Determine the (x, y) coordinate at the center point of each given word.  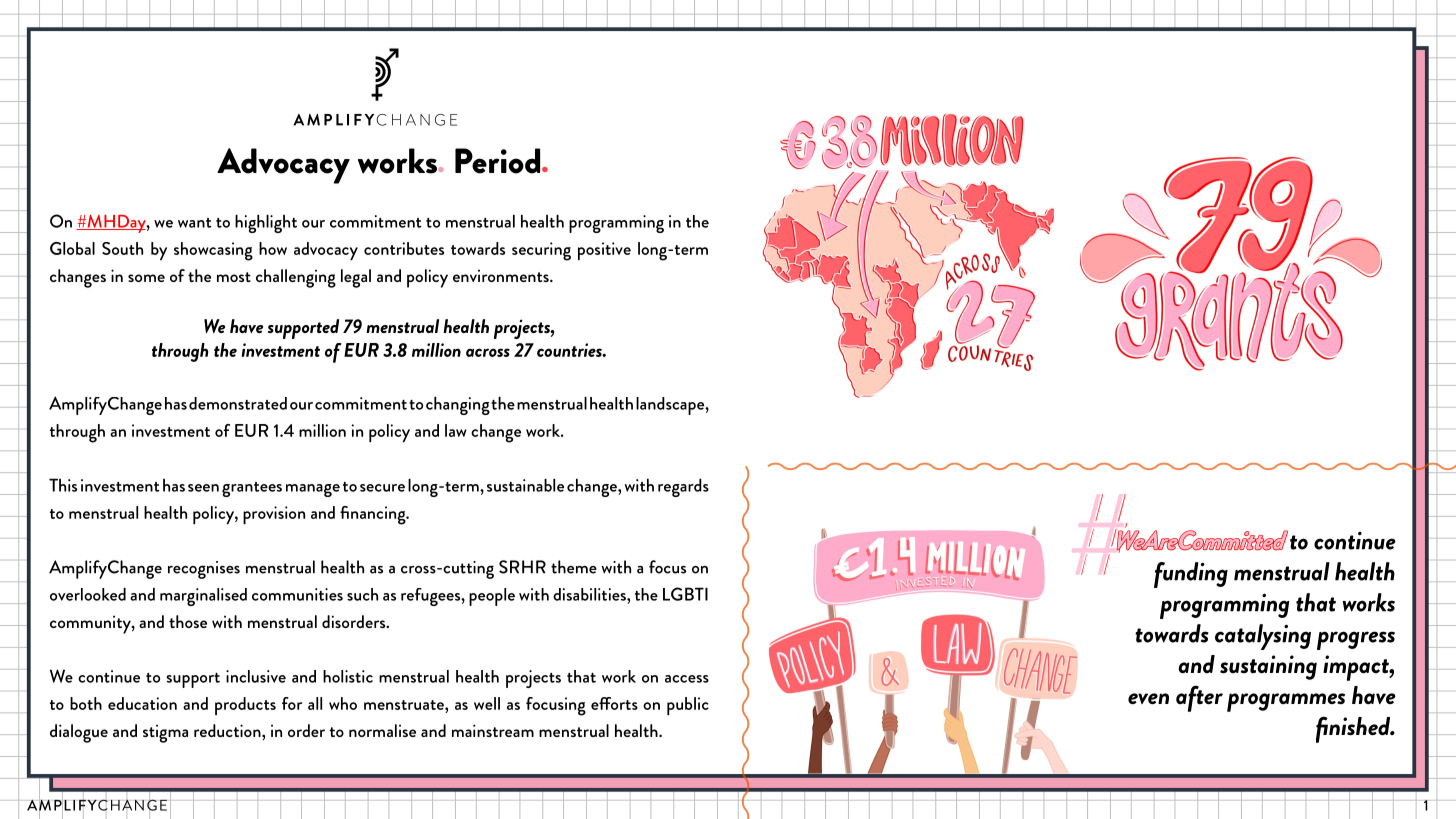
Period (499, 161)
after (1199, 698)
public (688, 706)
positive (604, 251)
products (245, 706)
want (195, 223)
